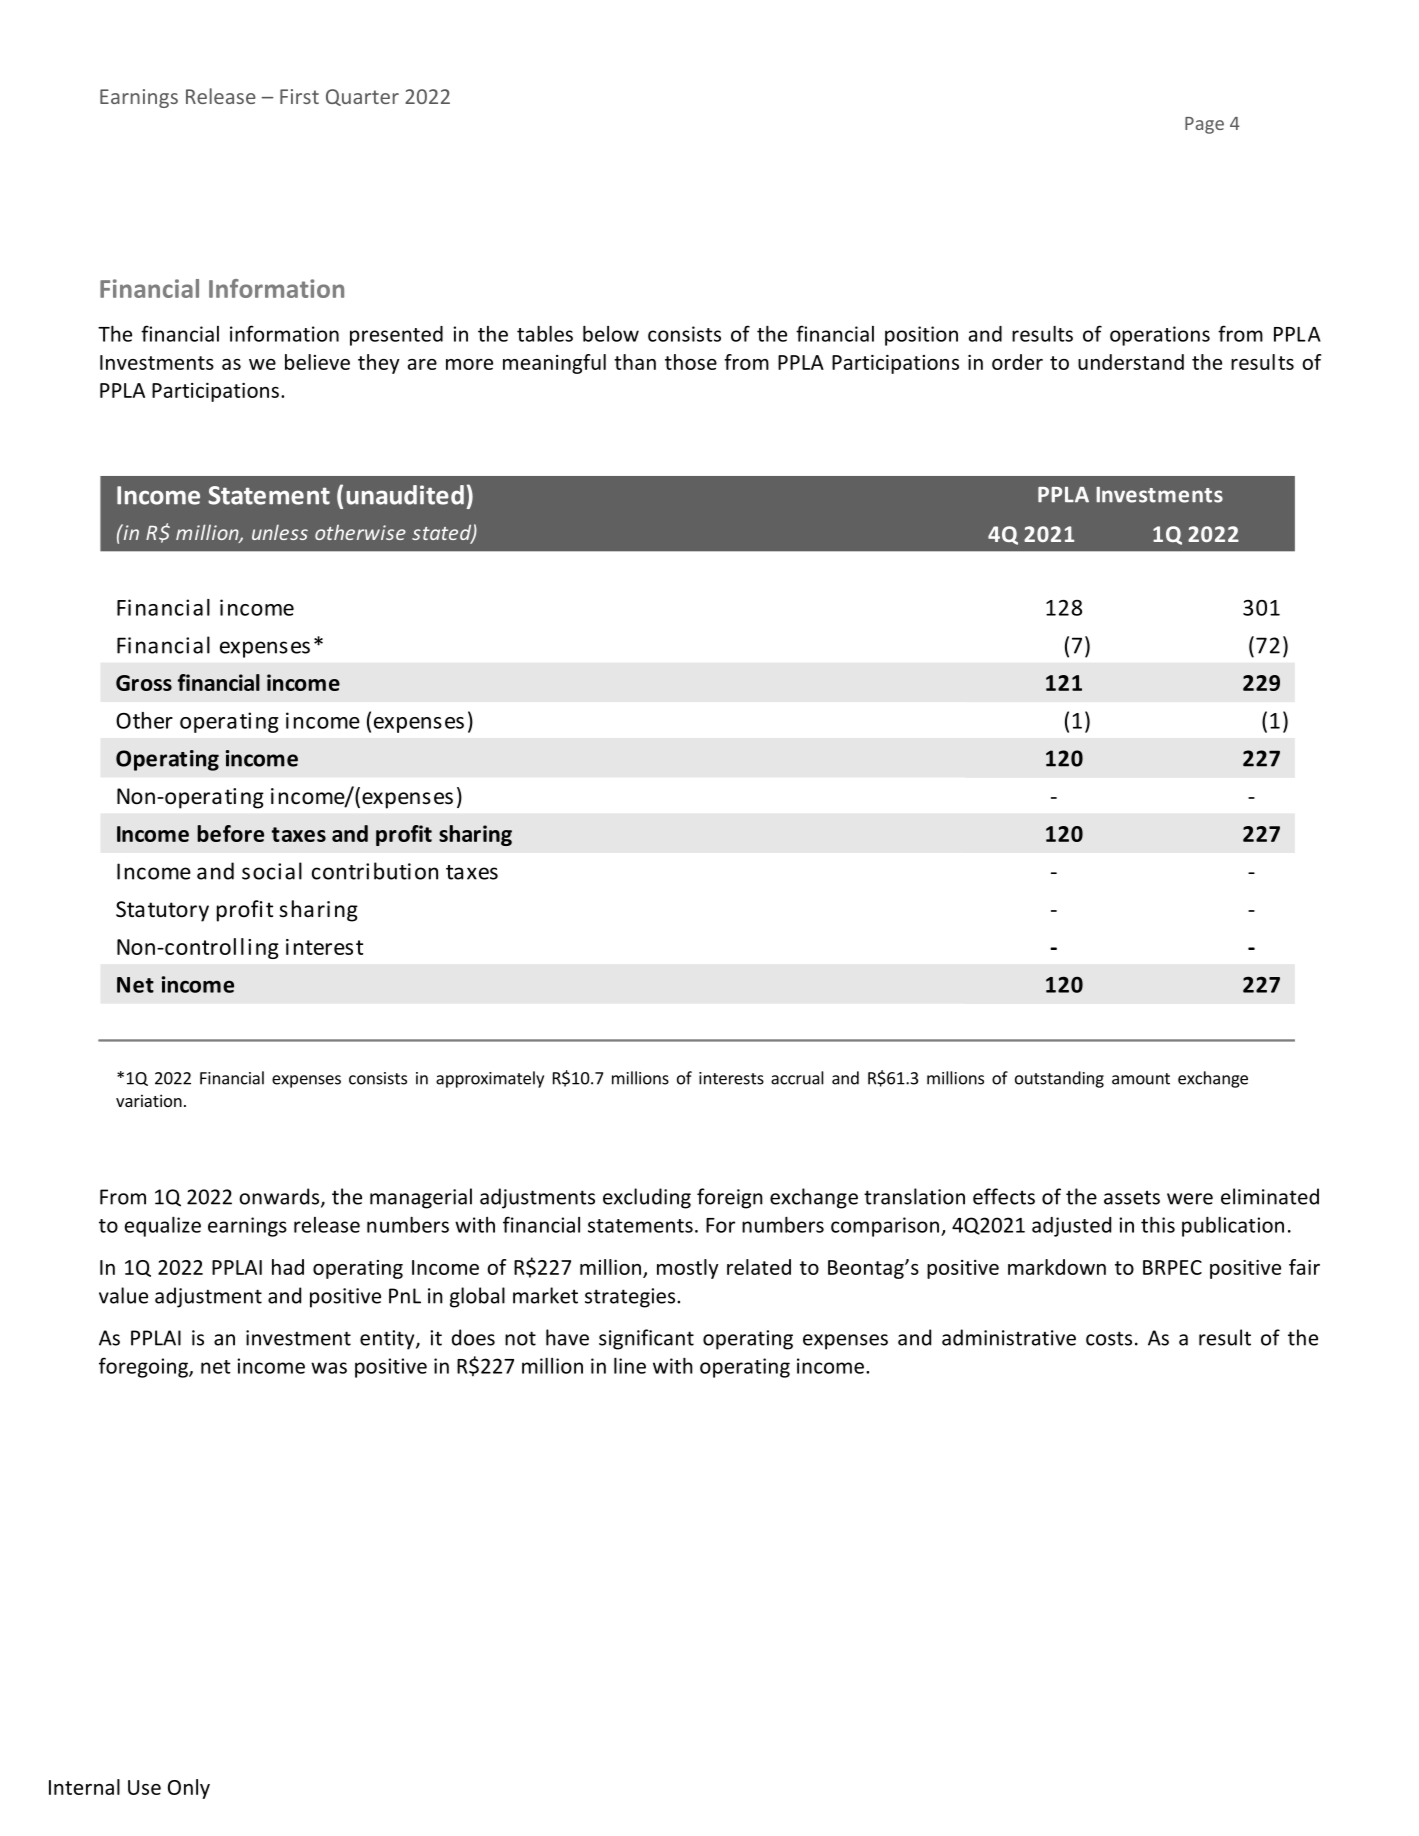 The height and width of the image is (1836, 1419). Describe the element at coordinates (730, 1198) in the image. I see `foreign` at that location.
